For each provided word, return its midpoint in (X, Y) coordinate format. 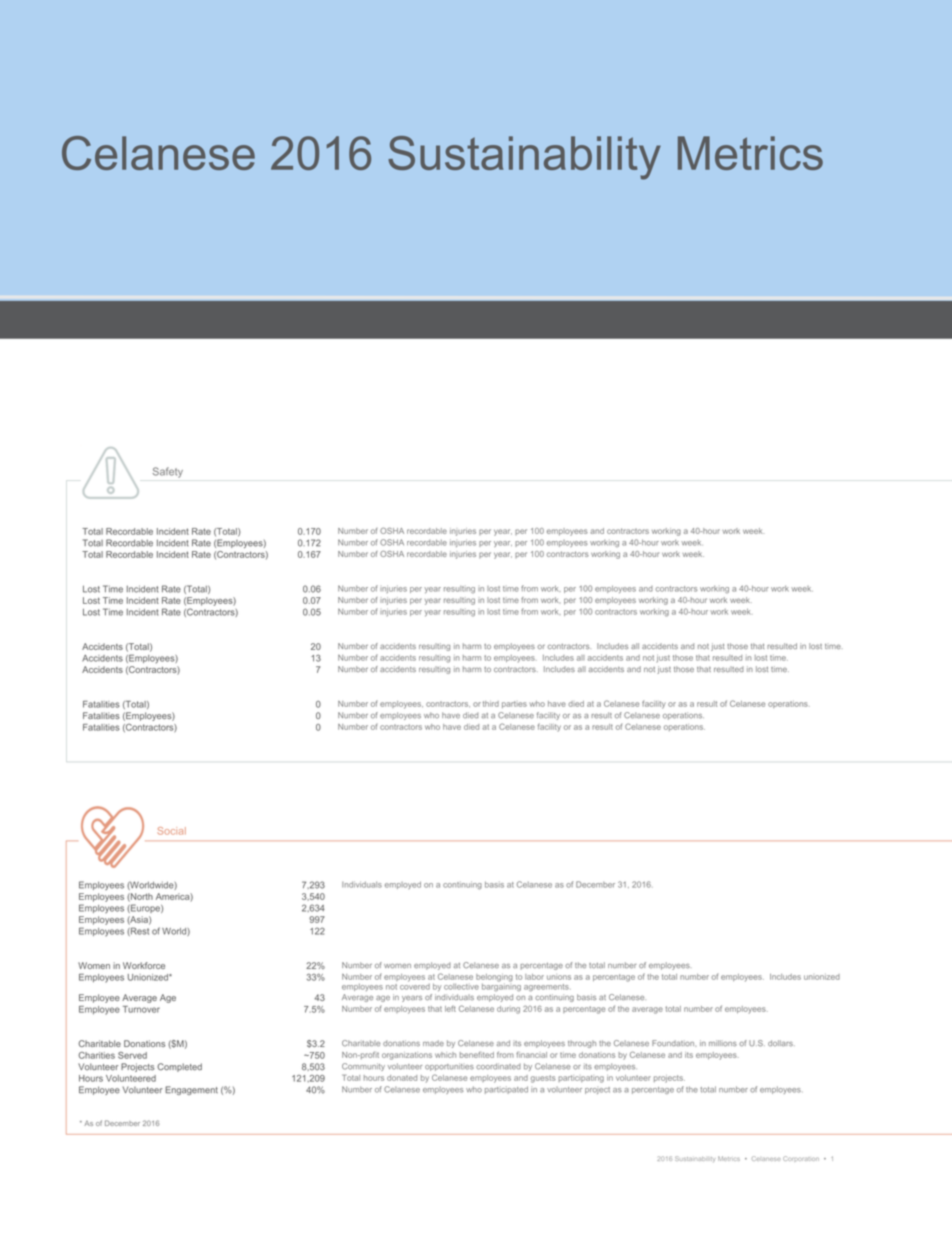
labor (534, 977)
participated (506, 1090)
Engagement (191, 1090)
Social (171, 831)
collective (461, 987)
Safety (168, 472)
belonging (494, 979)
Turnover (141, 1009)
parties (514, 704)
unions (559, 977)
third (491, 704)
